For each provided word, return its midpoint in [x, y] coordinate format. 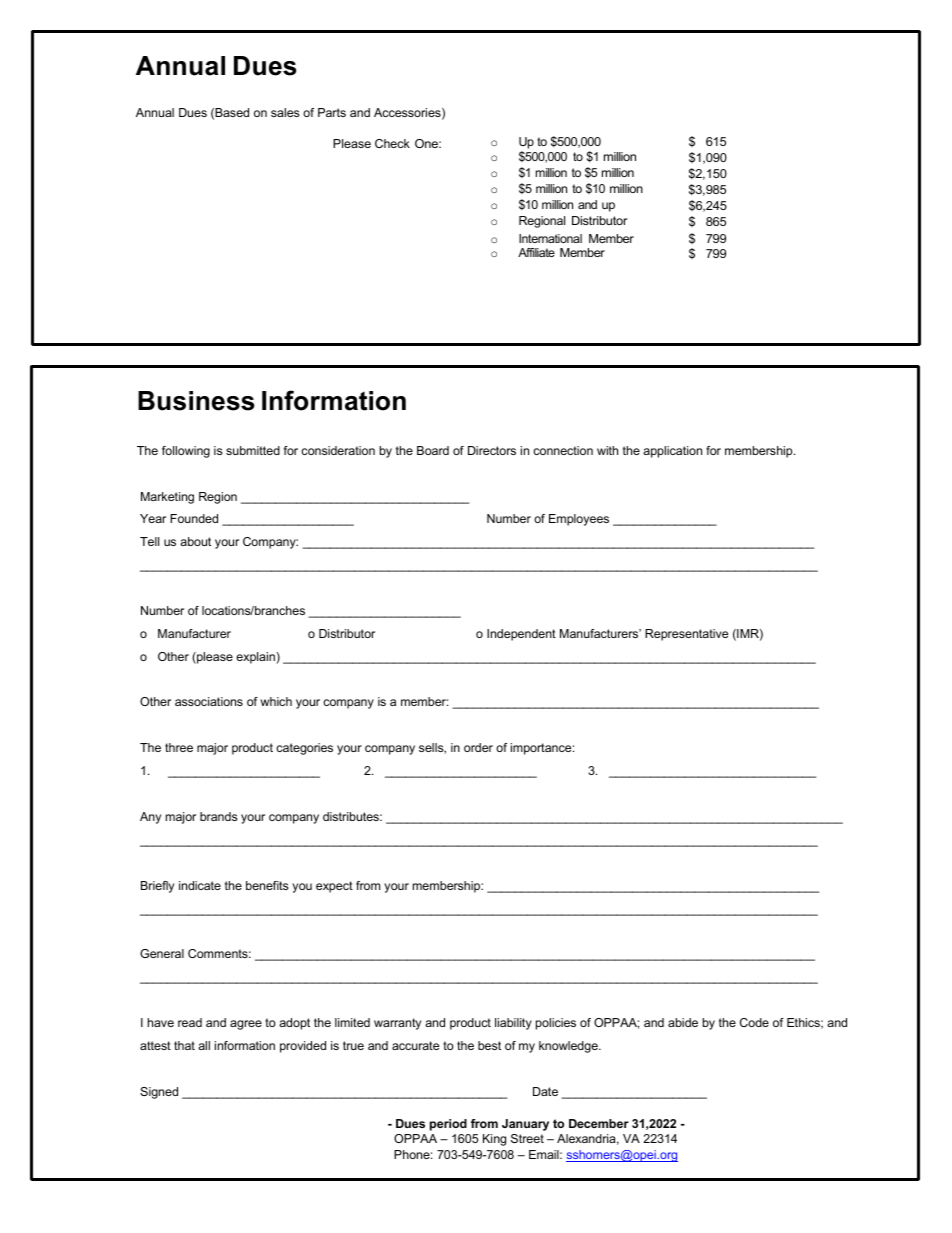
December [599, 1123]
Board [433, 450]
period [448, 1125]
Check [392, 143]
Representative [686, 635]
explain [256, 658]
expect [334, 887]
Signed [159, 1093]
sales [285, 112]
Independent [521, 635]
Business [196, 401]
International [550, 238]
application [672, 452]
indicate [200, 885]
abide [683, 1022]
